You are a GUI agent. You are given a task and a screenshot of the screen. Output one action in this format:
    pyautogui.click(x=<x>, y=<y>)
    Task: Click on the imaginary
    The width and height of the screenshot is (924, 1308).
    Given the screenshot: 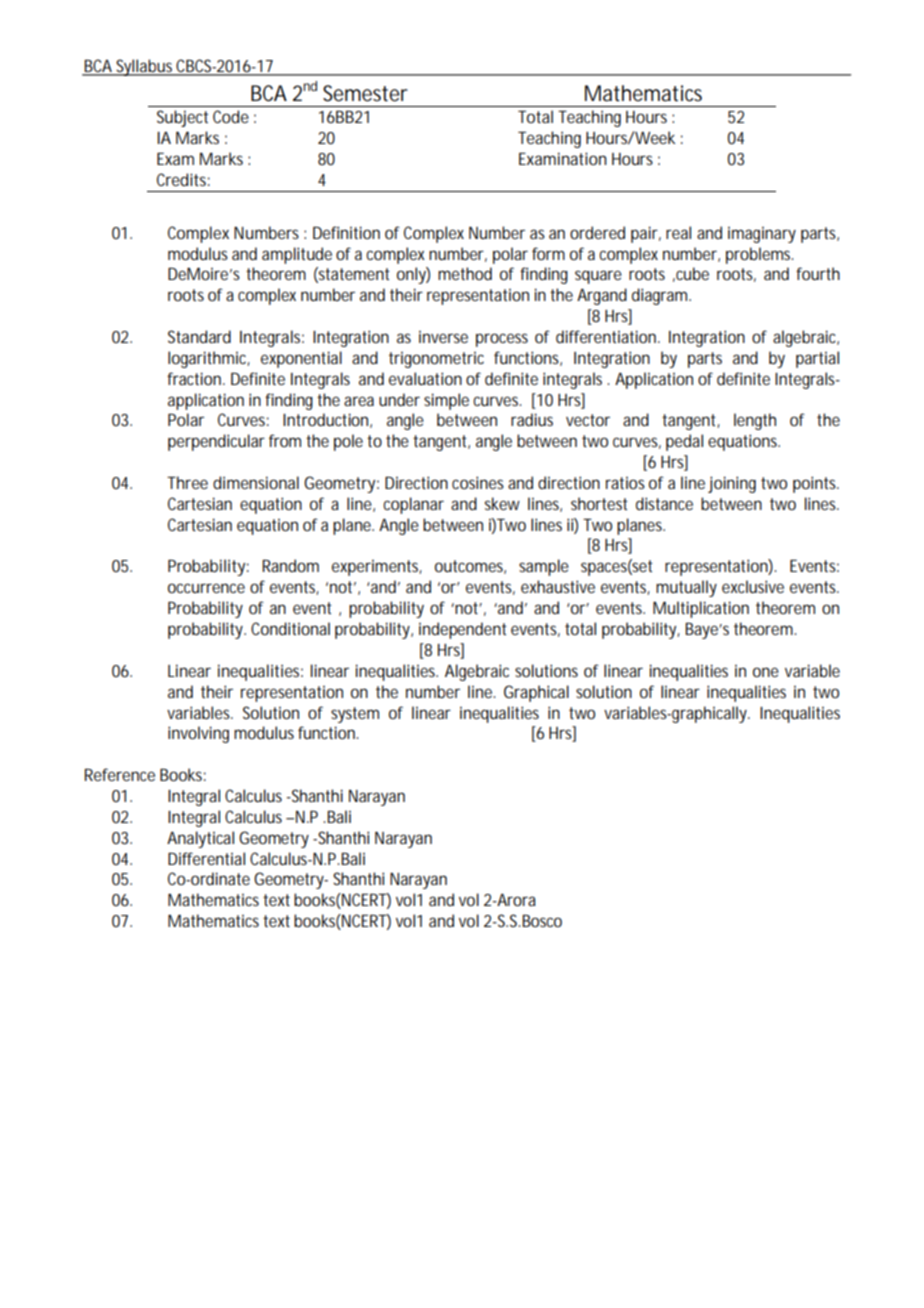 What is the action you would take?
    pyautogui.click(x=762, y=235)
